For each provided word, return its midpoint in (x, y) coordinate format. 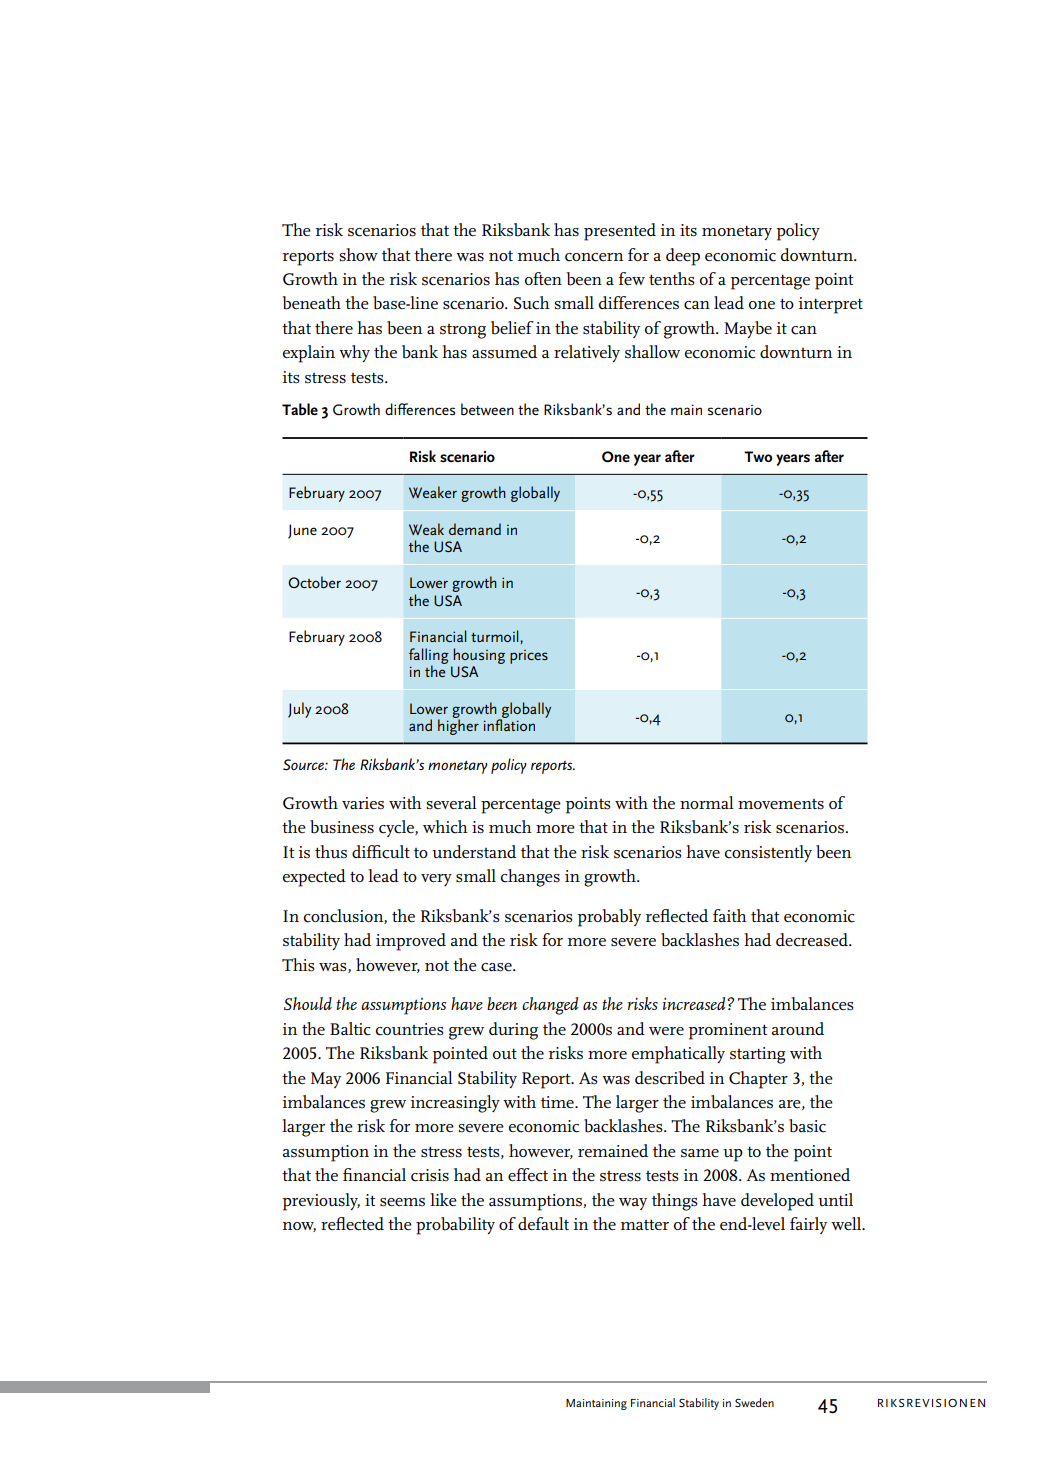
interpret (831, 305)
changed (550, 1006)
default (543, 1223)
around (798, 1028)
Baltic (350, 1029)
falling (429, 657)
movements (781, 804)
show (358, 255)
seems (402, 1202)
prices (529, 657)
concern (594, 257)
